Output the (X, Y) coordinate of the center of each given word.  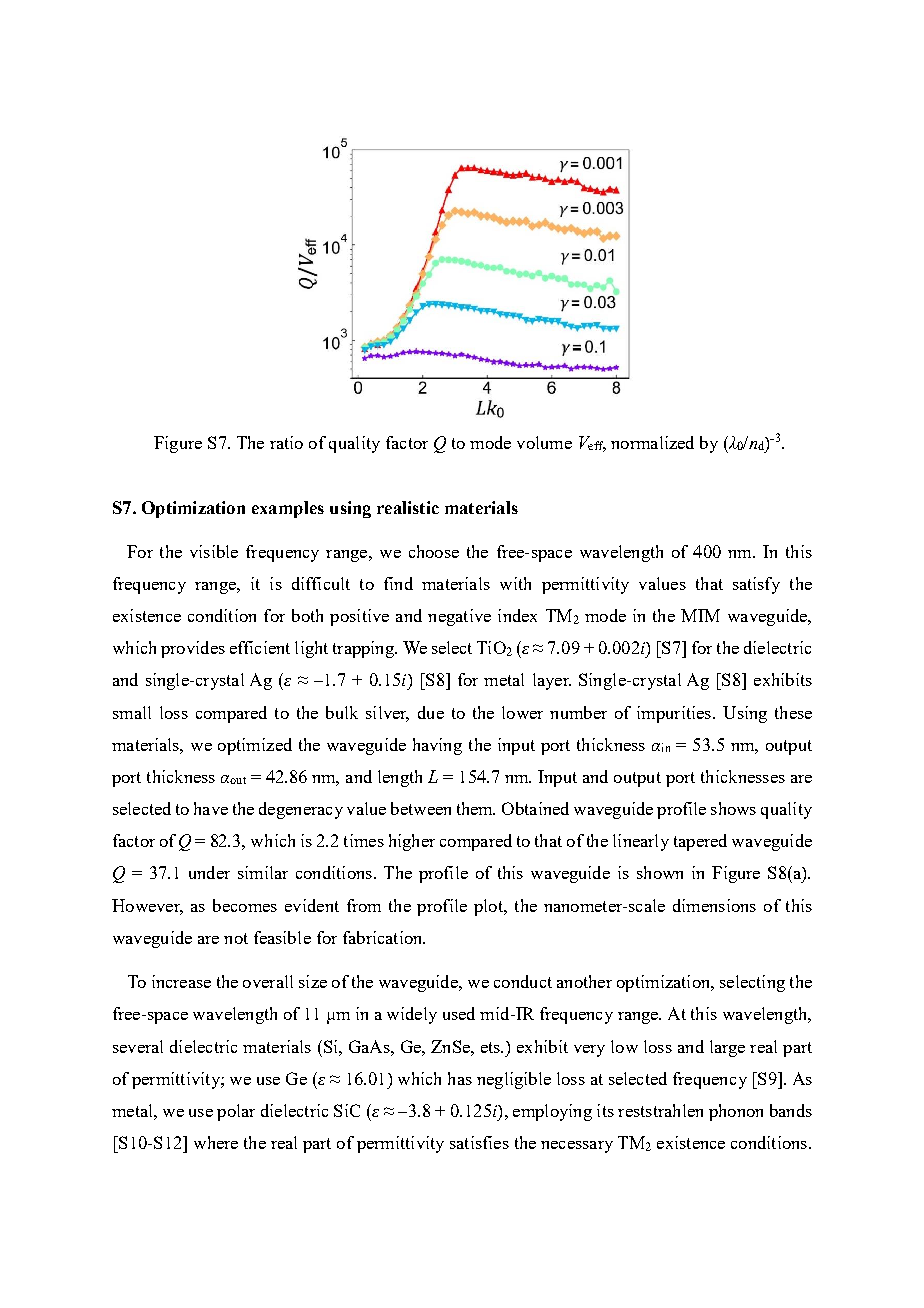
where (216, 1142)
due (431, 712)
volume (544, 442)
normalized (652, 442)
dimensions (714, 905)
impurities (674, 714)
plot (489, 907)
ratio (286, 442)
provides (193, 649)
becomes (245, 905)
